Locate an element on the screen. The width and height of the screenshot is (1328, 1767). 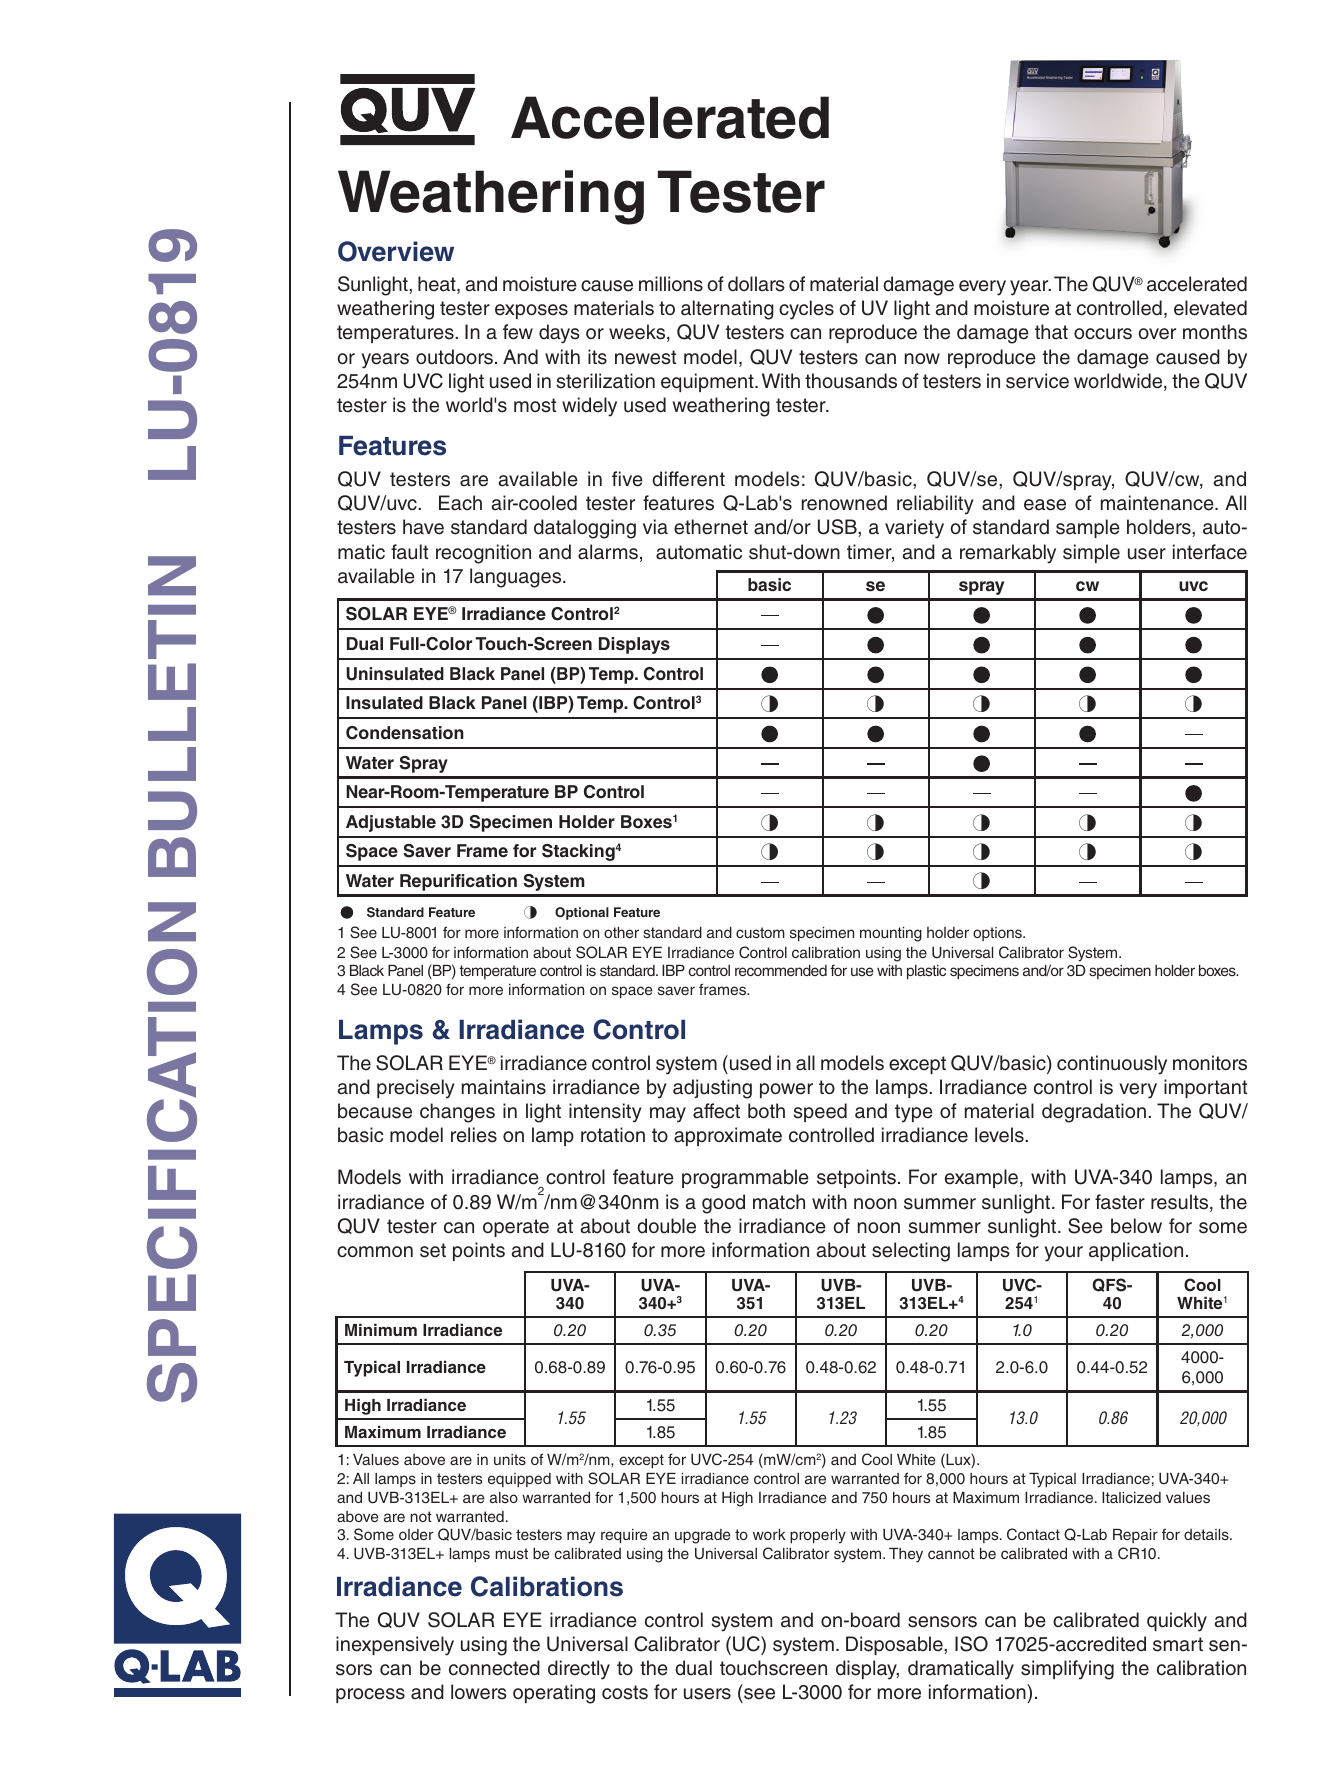
connected is located at coordinates (494, 1668).
